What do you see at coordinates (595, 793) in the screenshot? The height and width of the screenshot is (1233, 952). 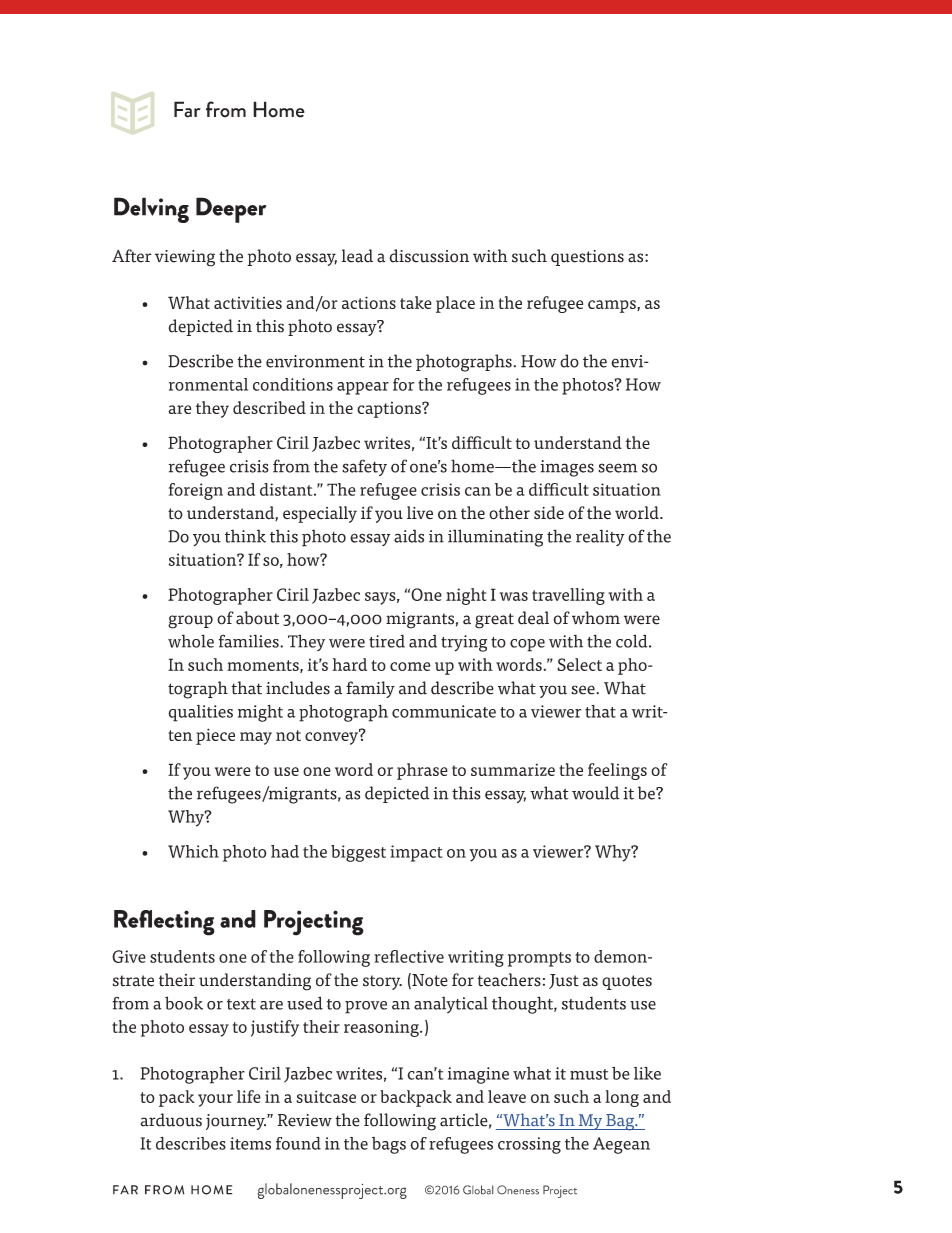 I see `would` at bounding box center [595, 793].
